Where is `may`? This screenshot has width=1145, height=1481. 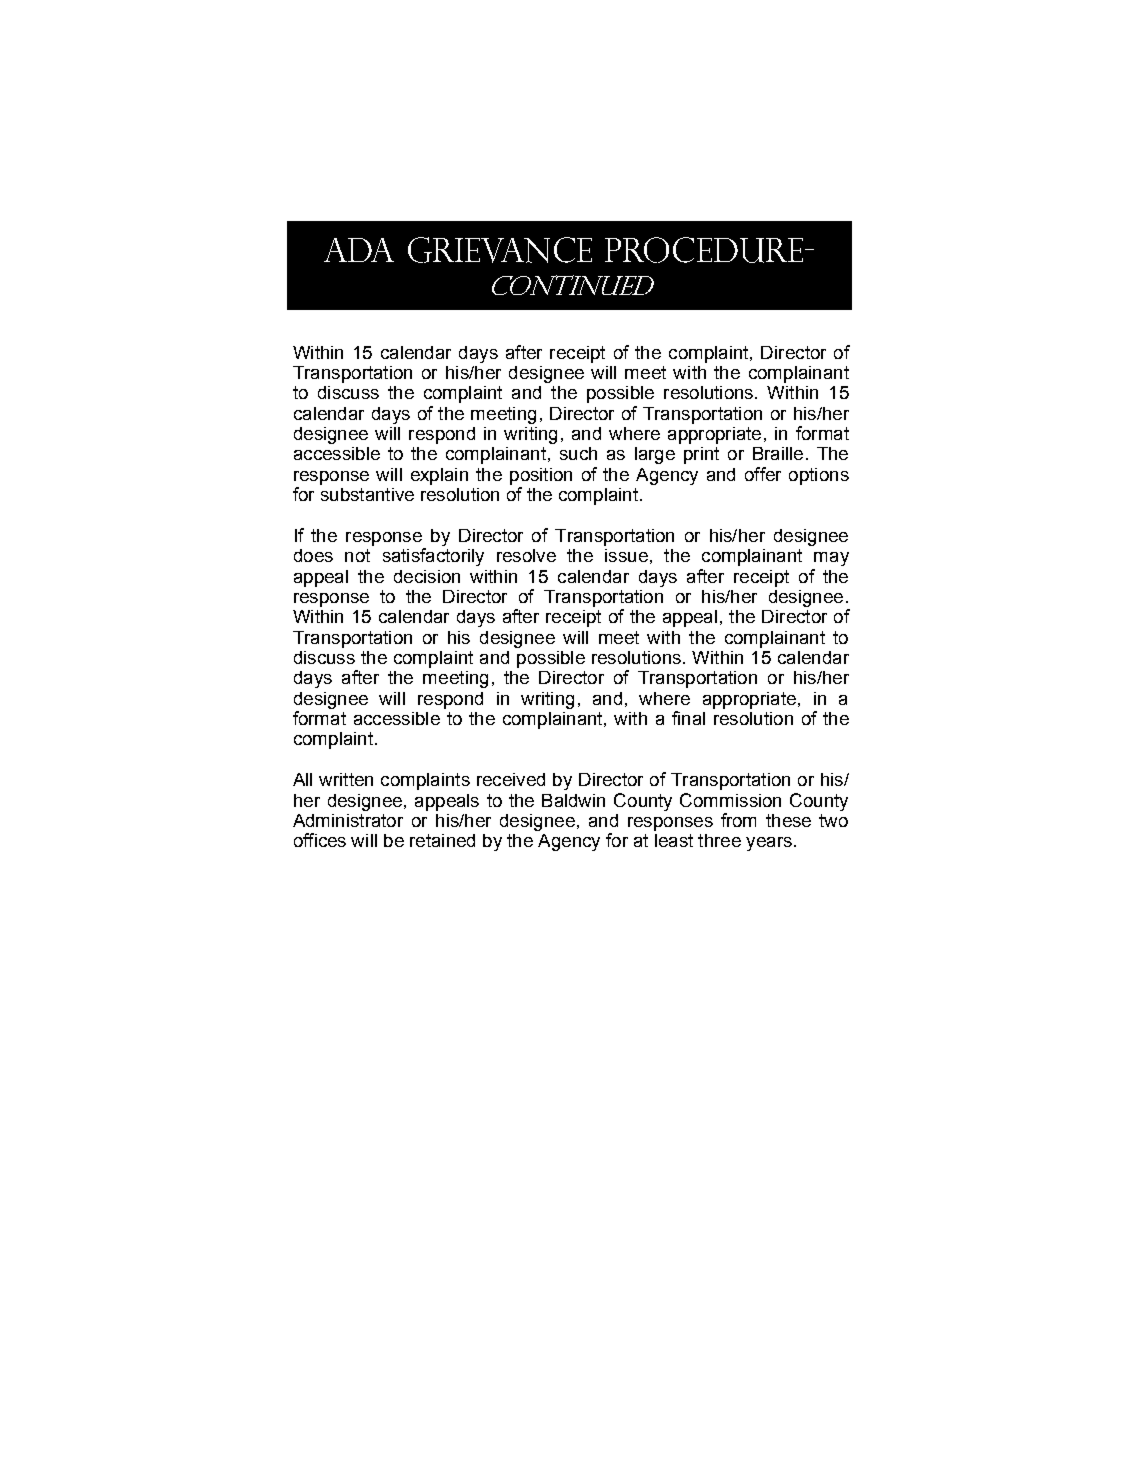
may is located at coordinates (831, 559).
